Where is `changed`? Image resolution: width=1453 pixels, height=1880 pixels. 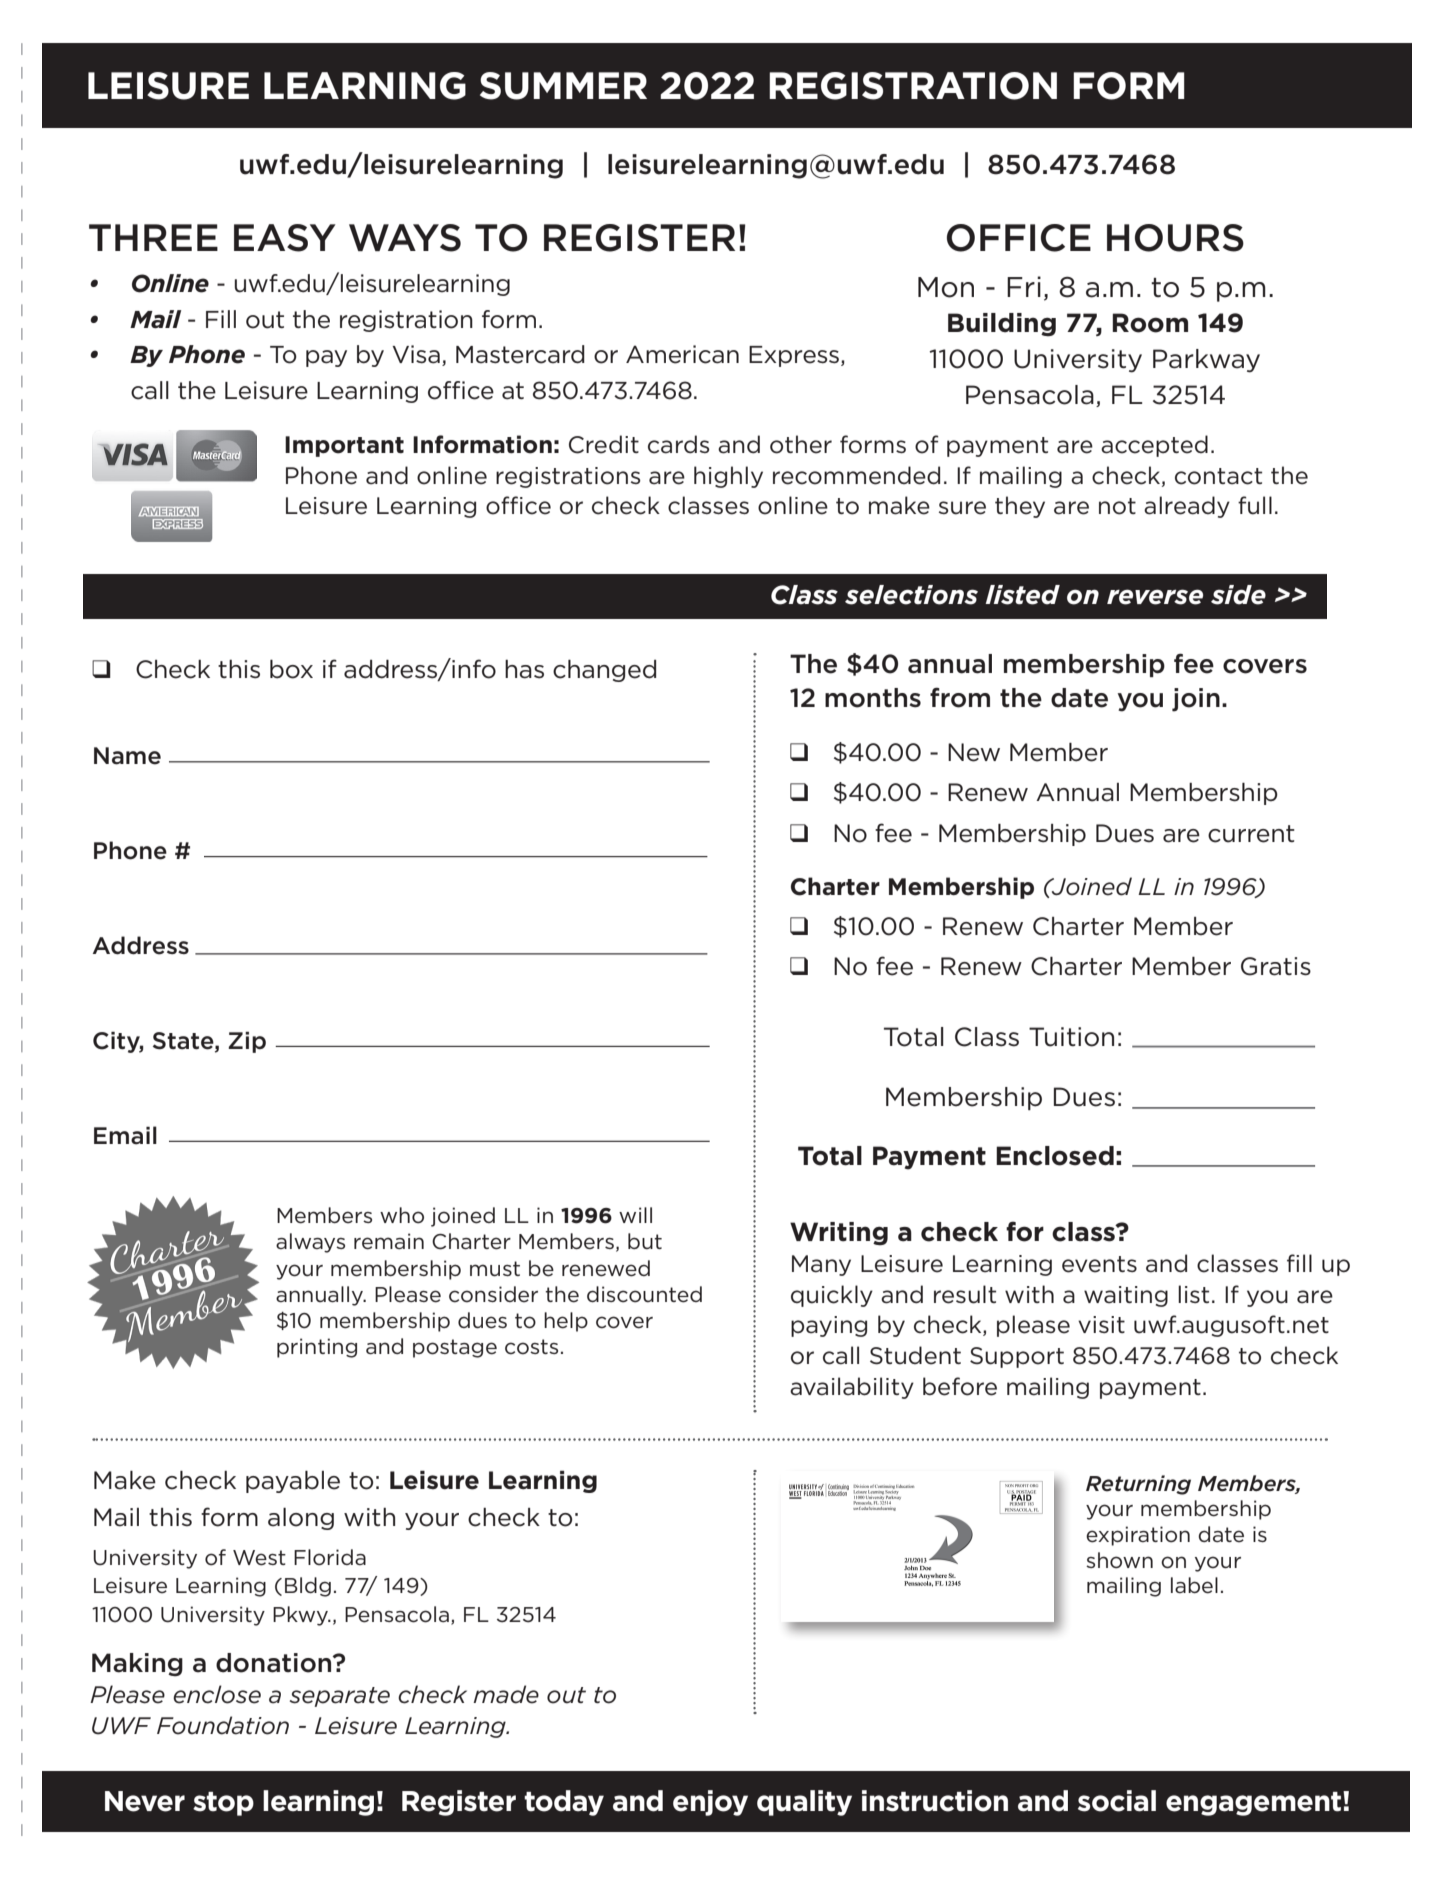 changed is located at coordinates (604, 671).
